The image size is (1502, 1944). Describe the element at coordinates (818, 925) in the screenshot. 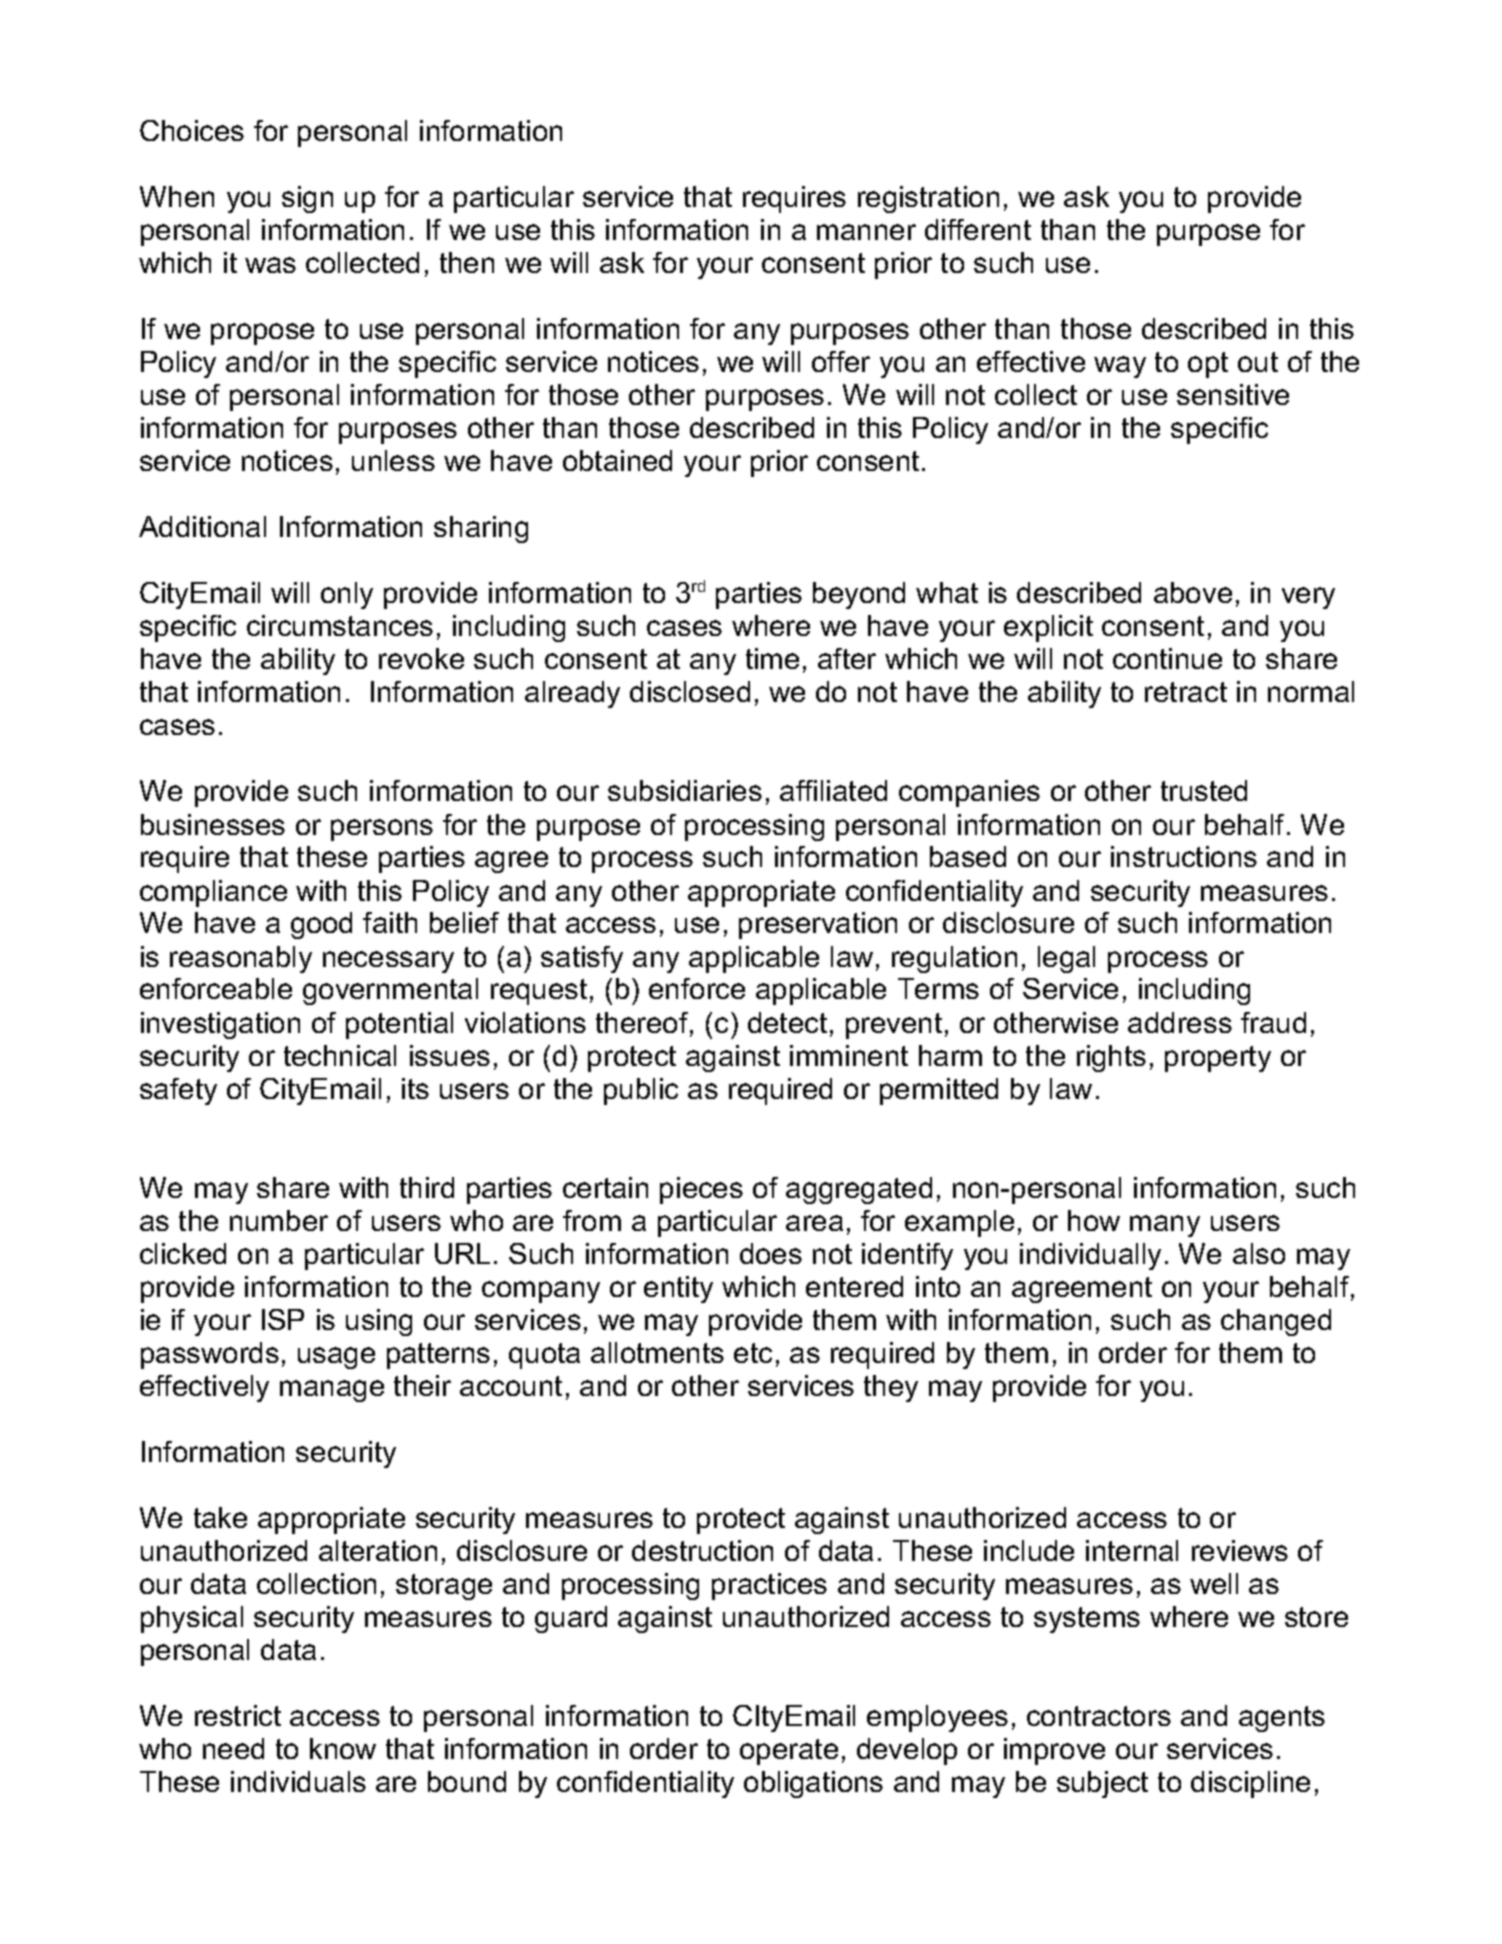

I see `preservation` at that location.
